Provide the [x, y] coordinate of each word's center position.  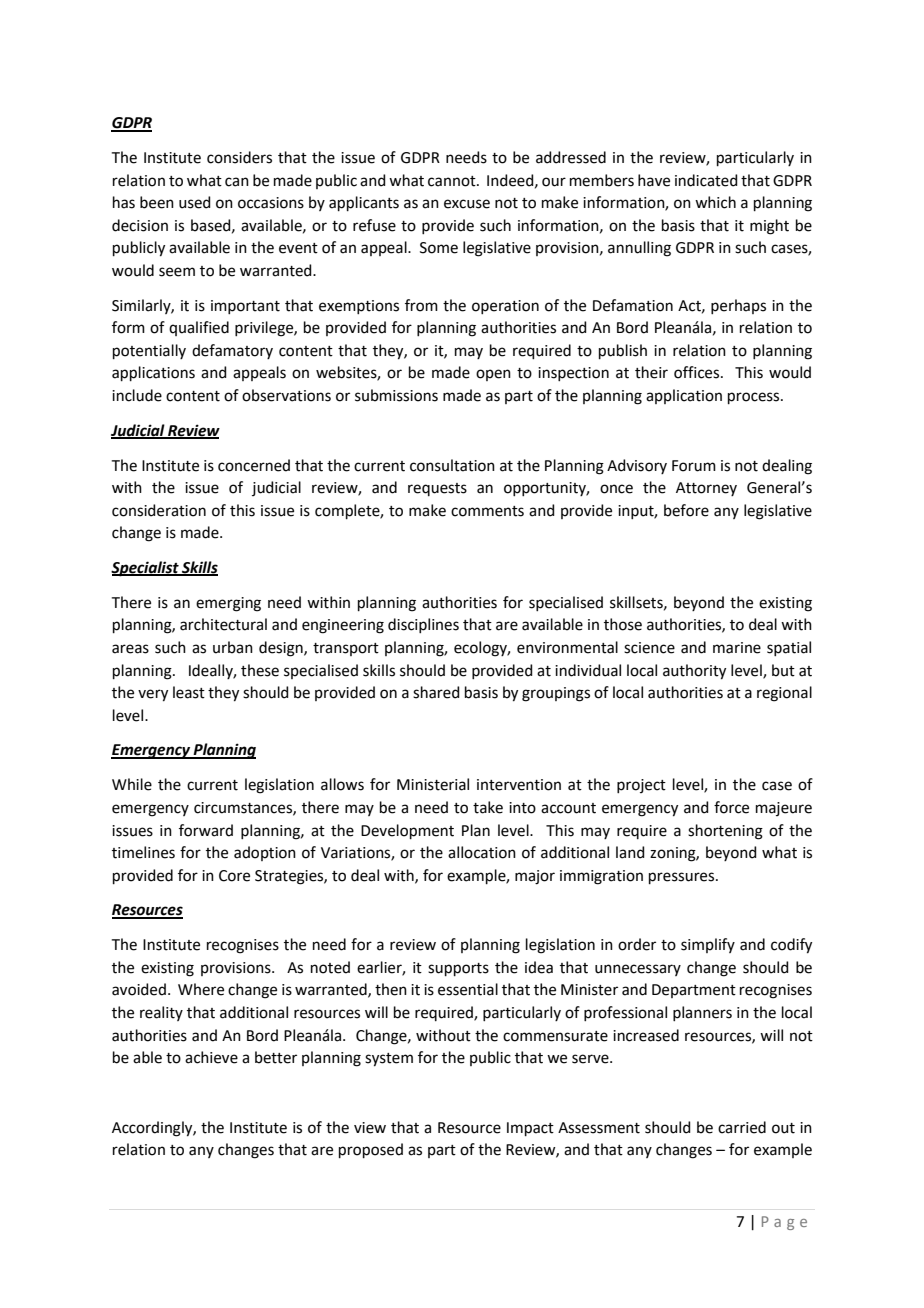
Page [784, 1223]
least [189, 692]
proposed [371, 1150]
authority [694, 672]
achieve [211, 1057]
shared [436, 692]
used [195, 202]
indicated [706, 180]
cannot [453, 181]
